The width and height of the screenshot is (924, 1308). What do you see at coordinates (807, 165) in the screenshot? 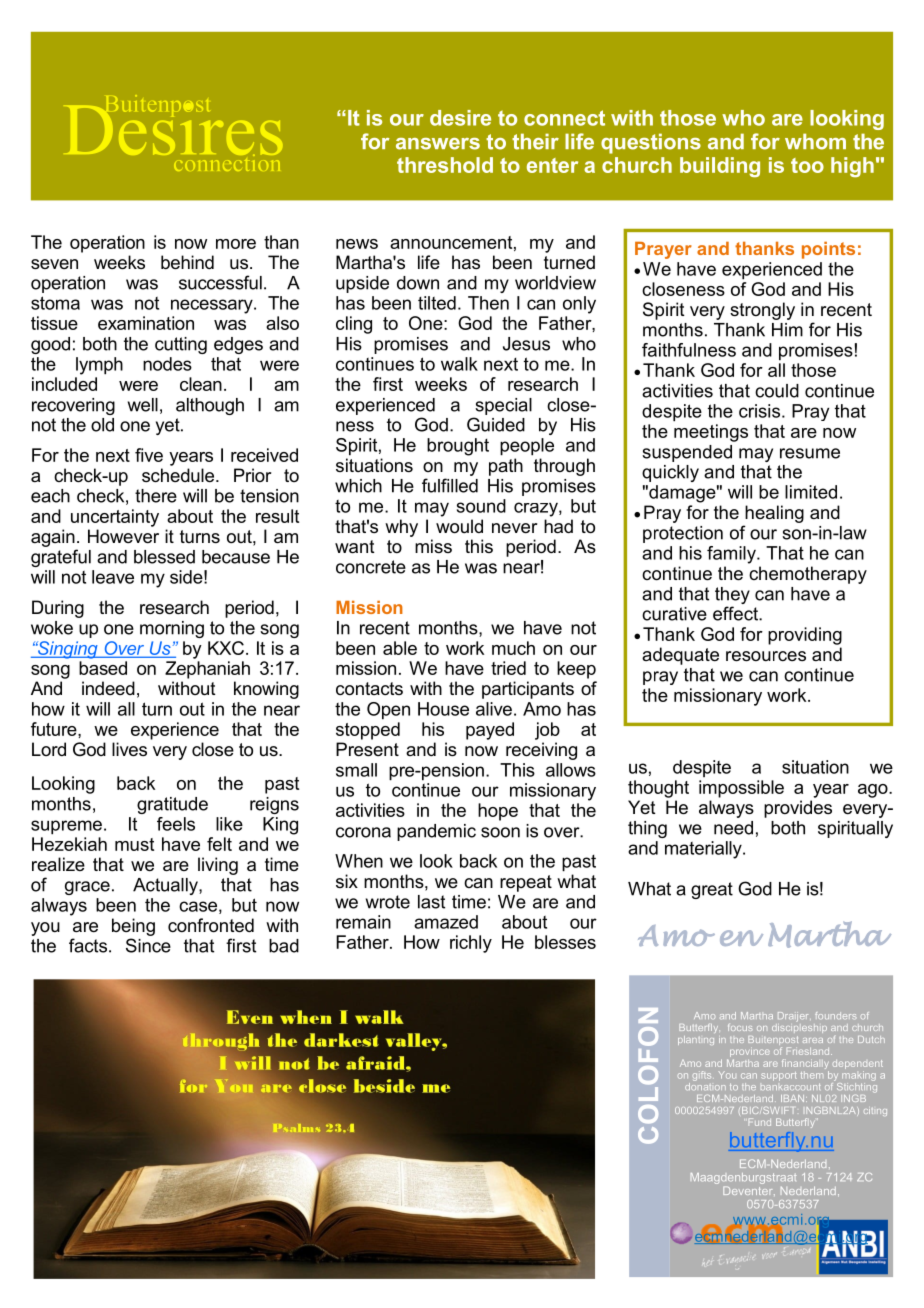
I see `too` at bounding box center [807, 165].
